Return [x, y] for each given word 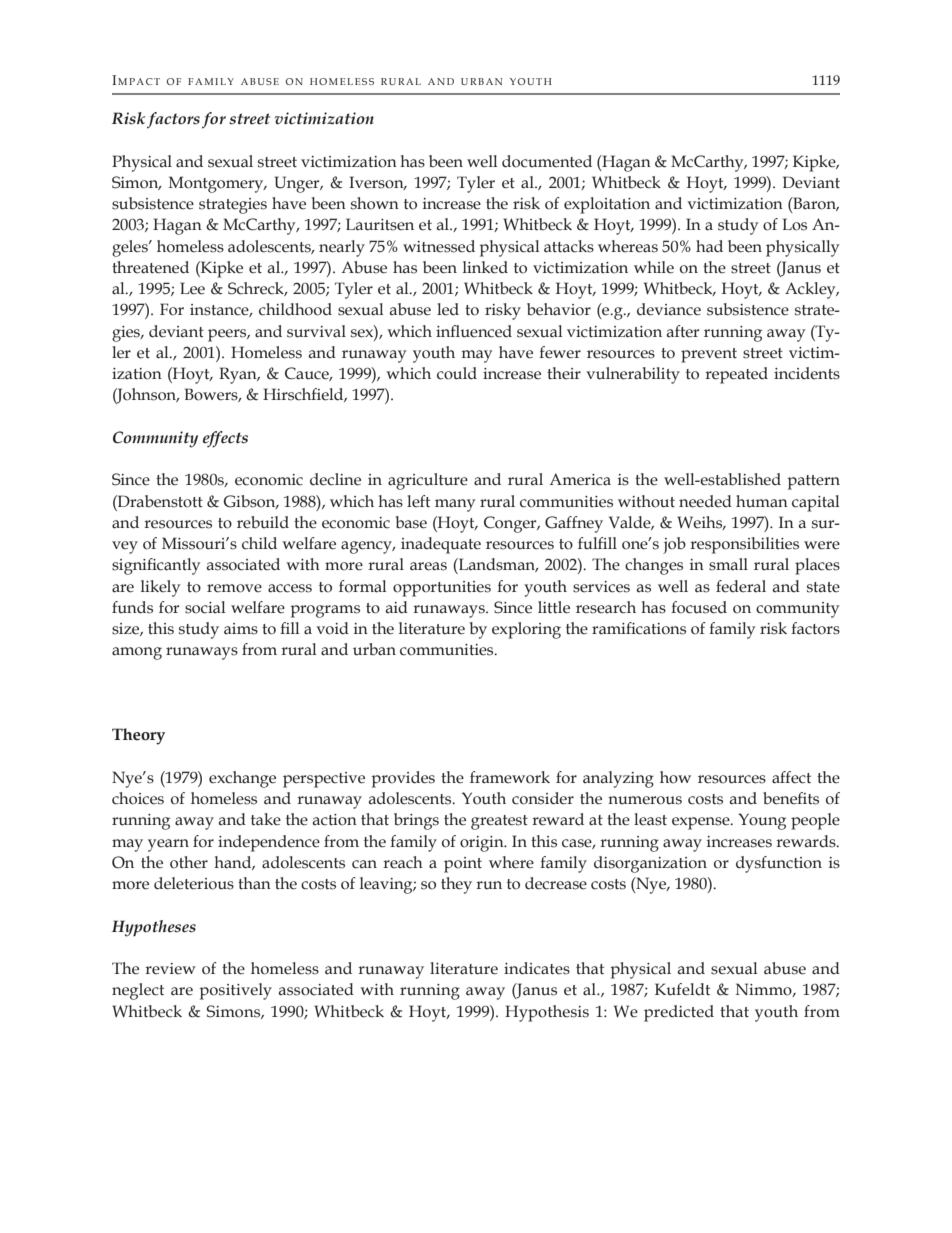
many [455, 505]
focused [699, 607]
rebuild [263, 522]
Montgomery [217, 184]
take [266, 819]
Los [795, 224]
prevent [709, 355]
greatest [499, 822]
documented [547, 161]
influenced [474, 331]
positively [235, 991]
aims [241, 629]
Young [762, 821]
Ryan [239, 375]
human [762, 501]
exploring [526, 630]
